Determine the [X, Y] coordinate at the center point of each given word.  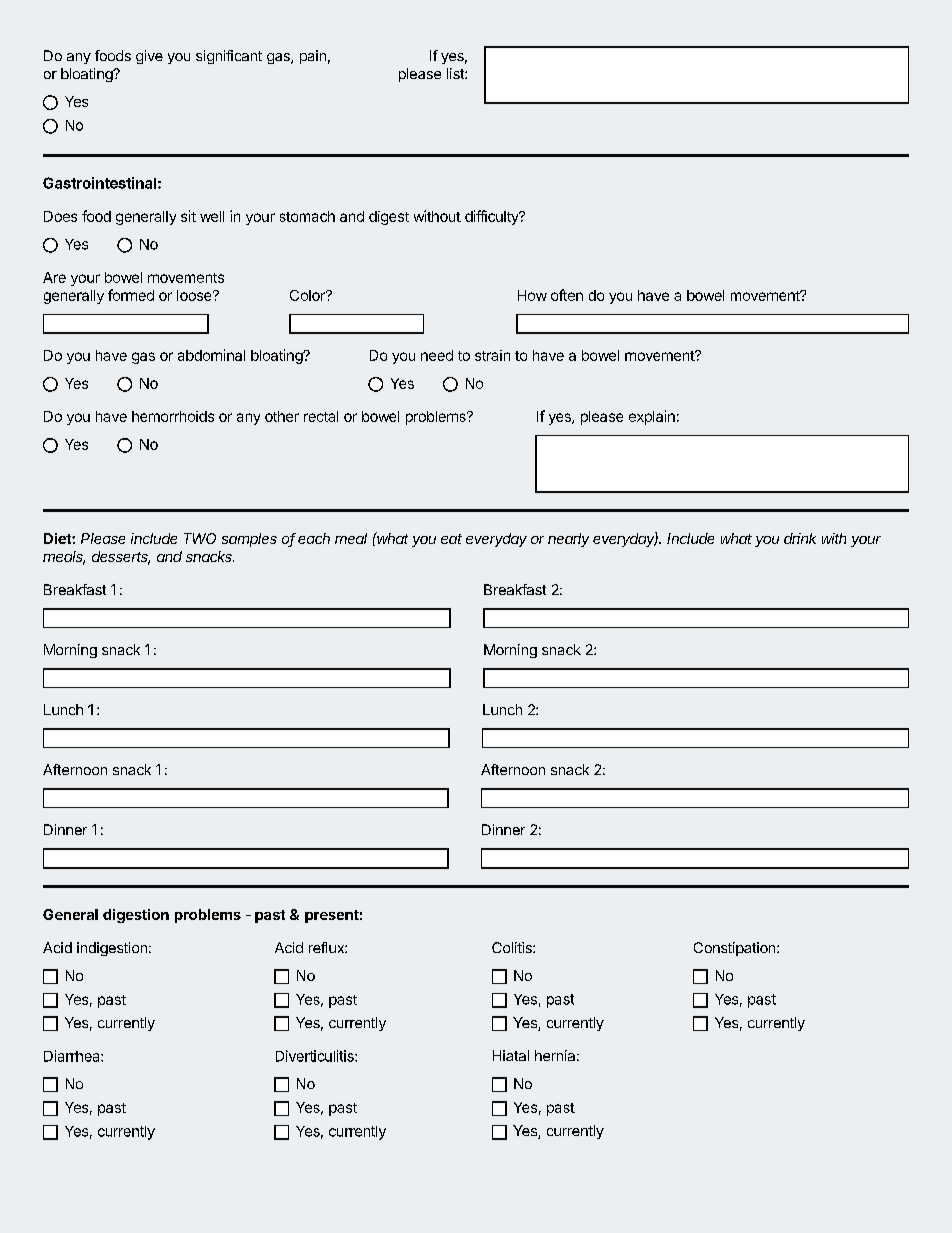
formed [131, 295]
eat [451, 539]
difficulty [493, 217]
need [437, 355]
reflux [327, 947]
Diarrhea [73, 1056]
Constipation [736, 949]
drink [800, 538]
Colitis [513, 947]
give [149, 57]
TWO [200, 538]
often [567, 295]
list [456, 73]
